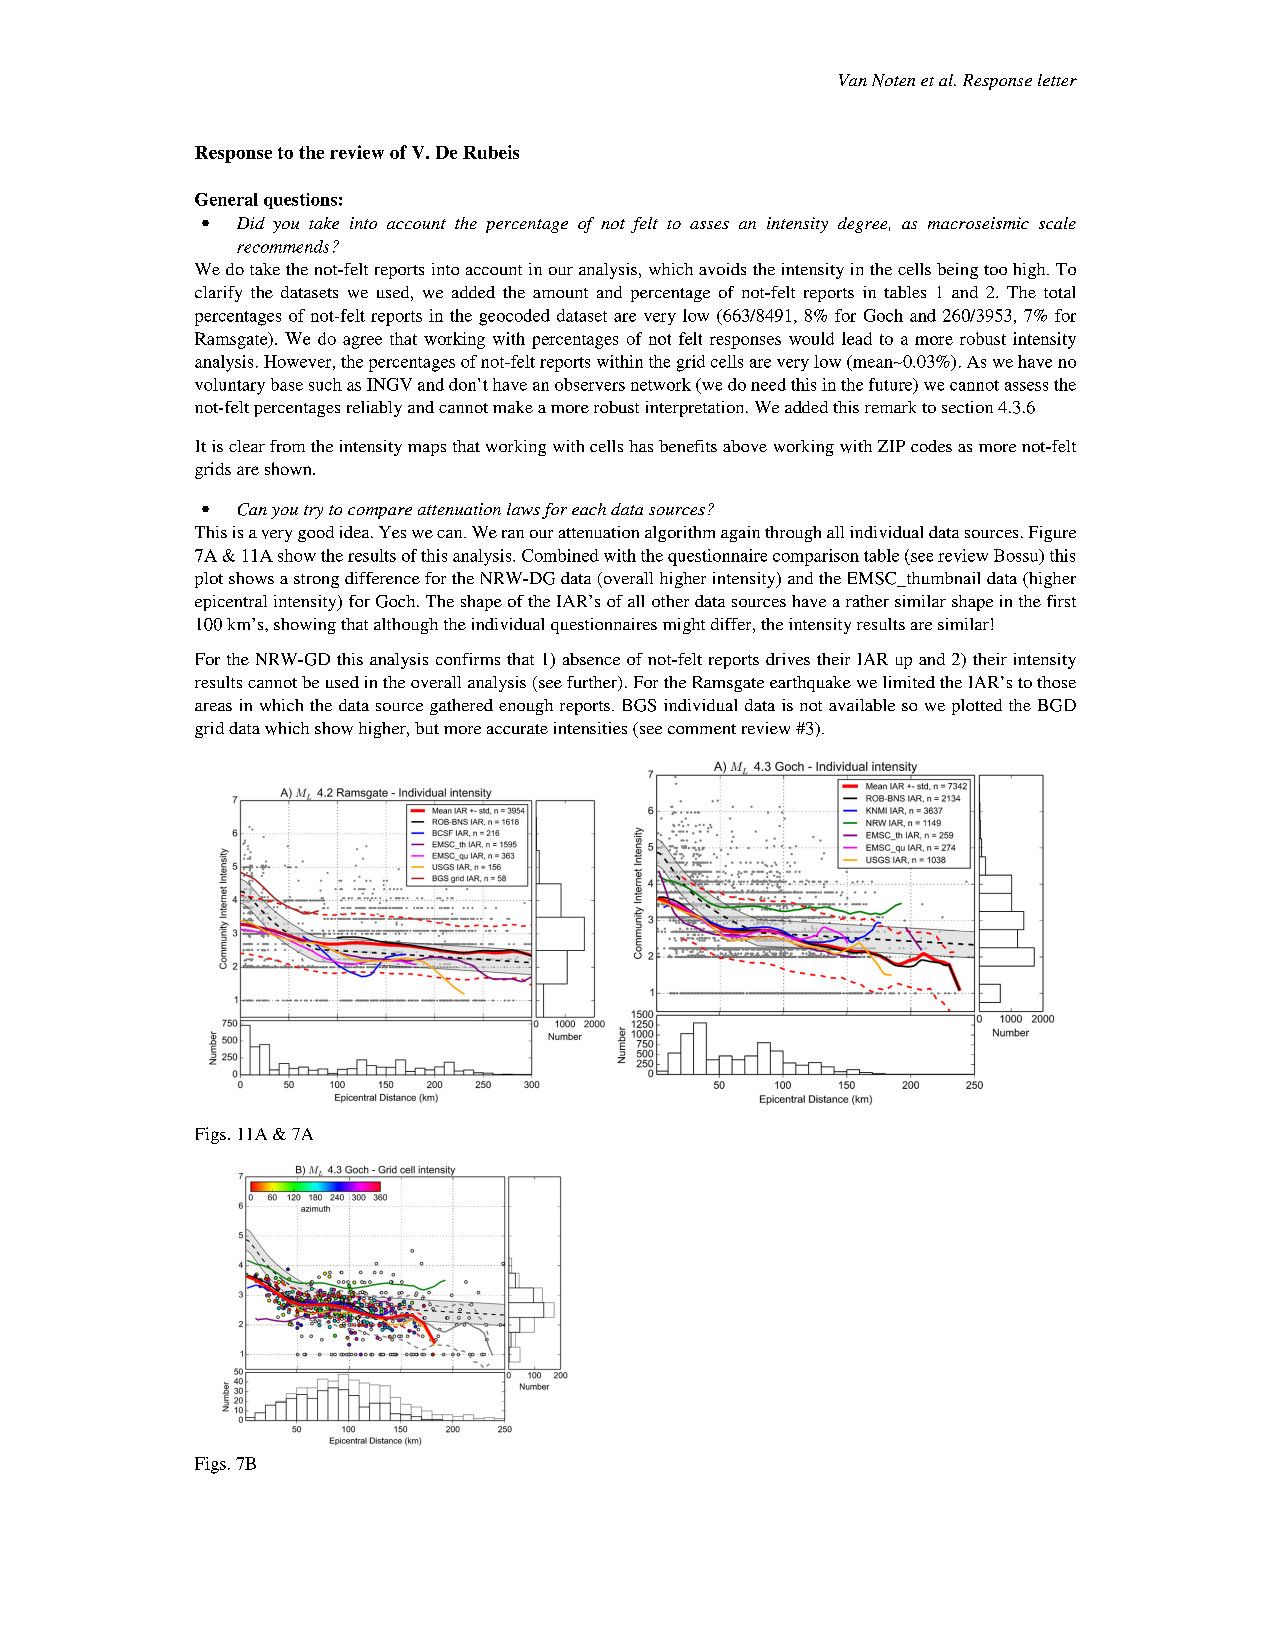 The width and height of the document is (1272, 1646). What do you see at coordinates (639, 705) in the document?
I see `BGS` at bounding box center [639, 705].
